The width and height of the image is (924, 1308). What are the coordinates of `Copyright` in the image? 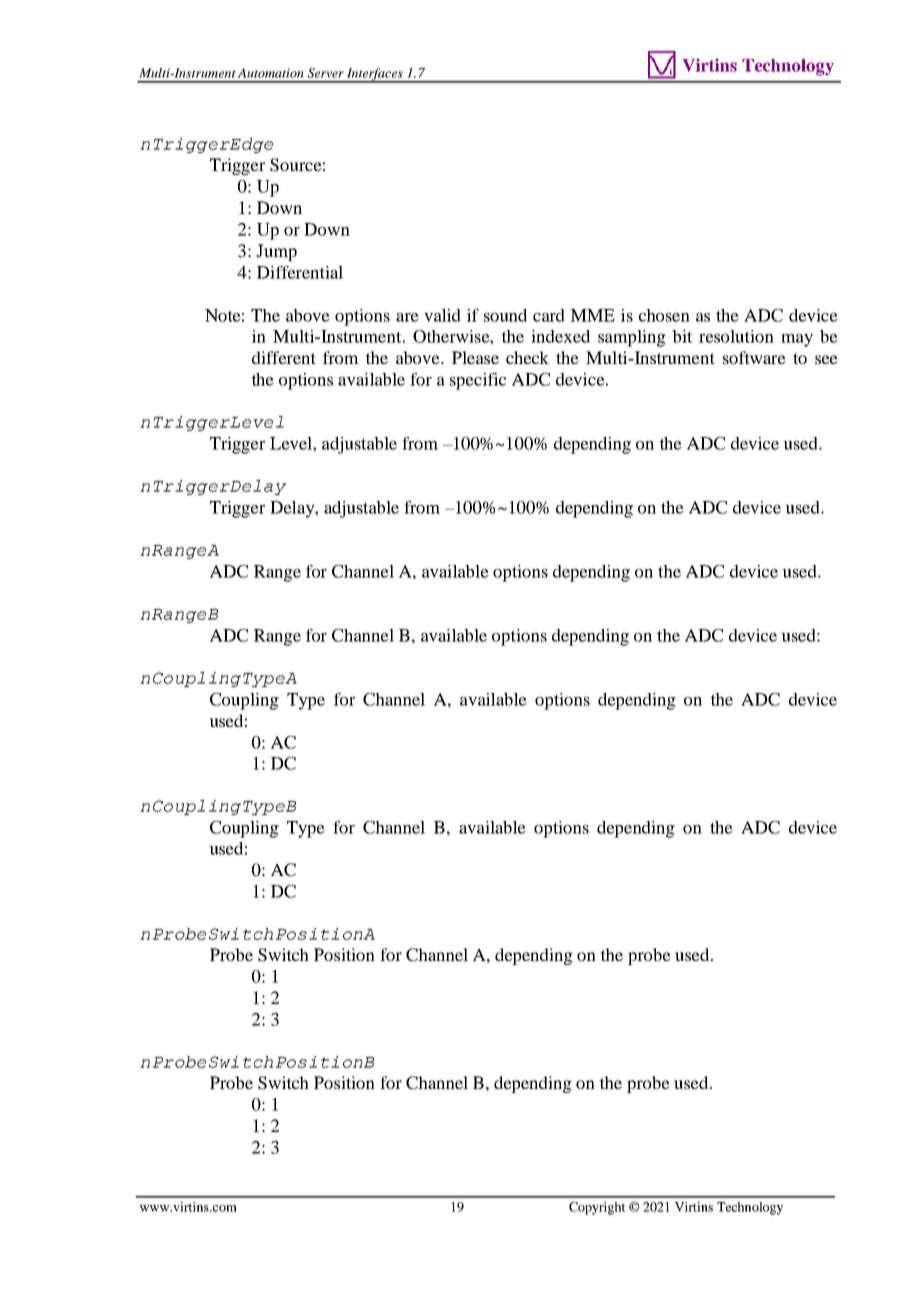 It's located at (597, 1208).
